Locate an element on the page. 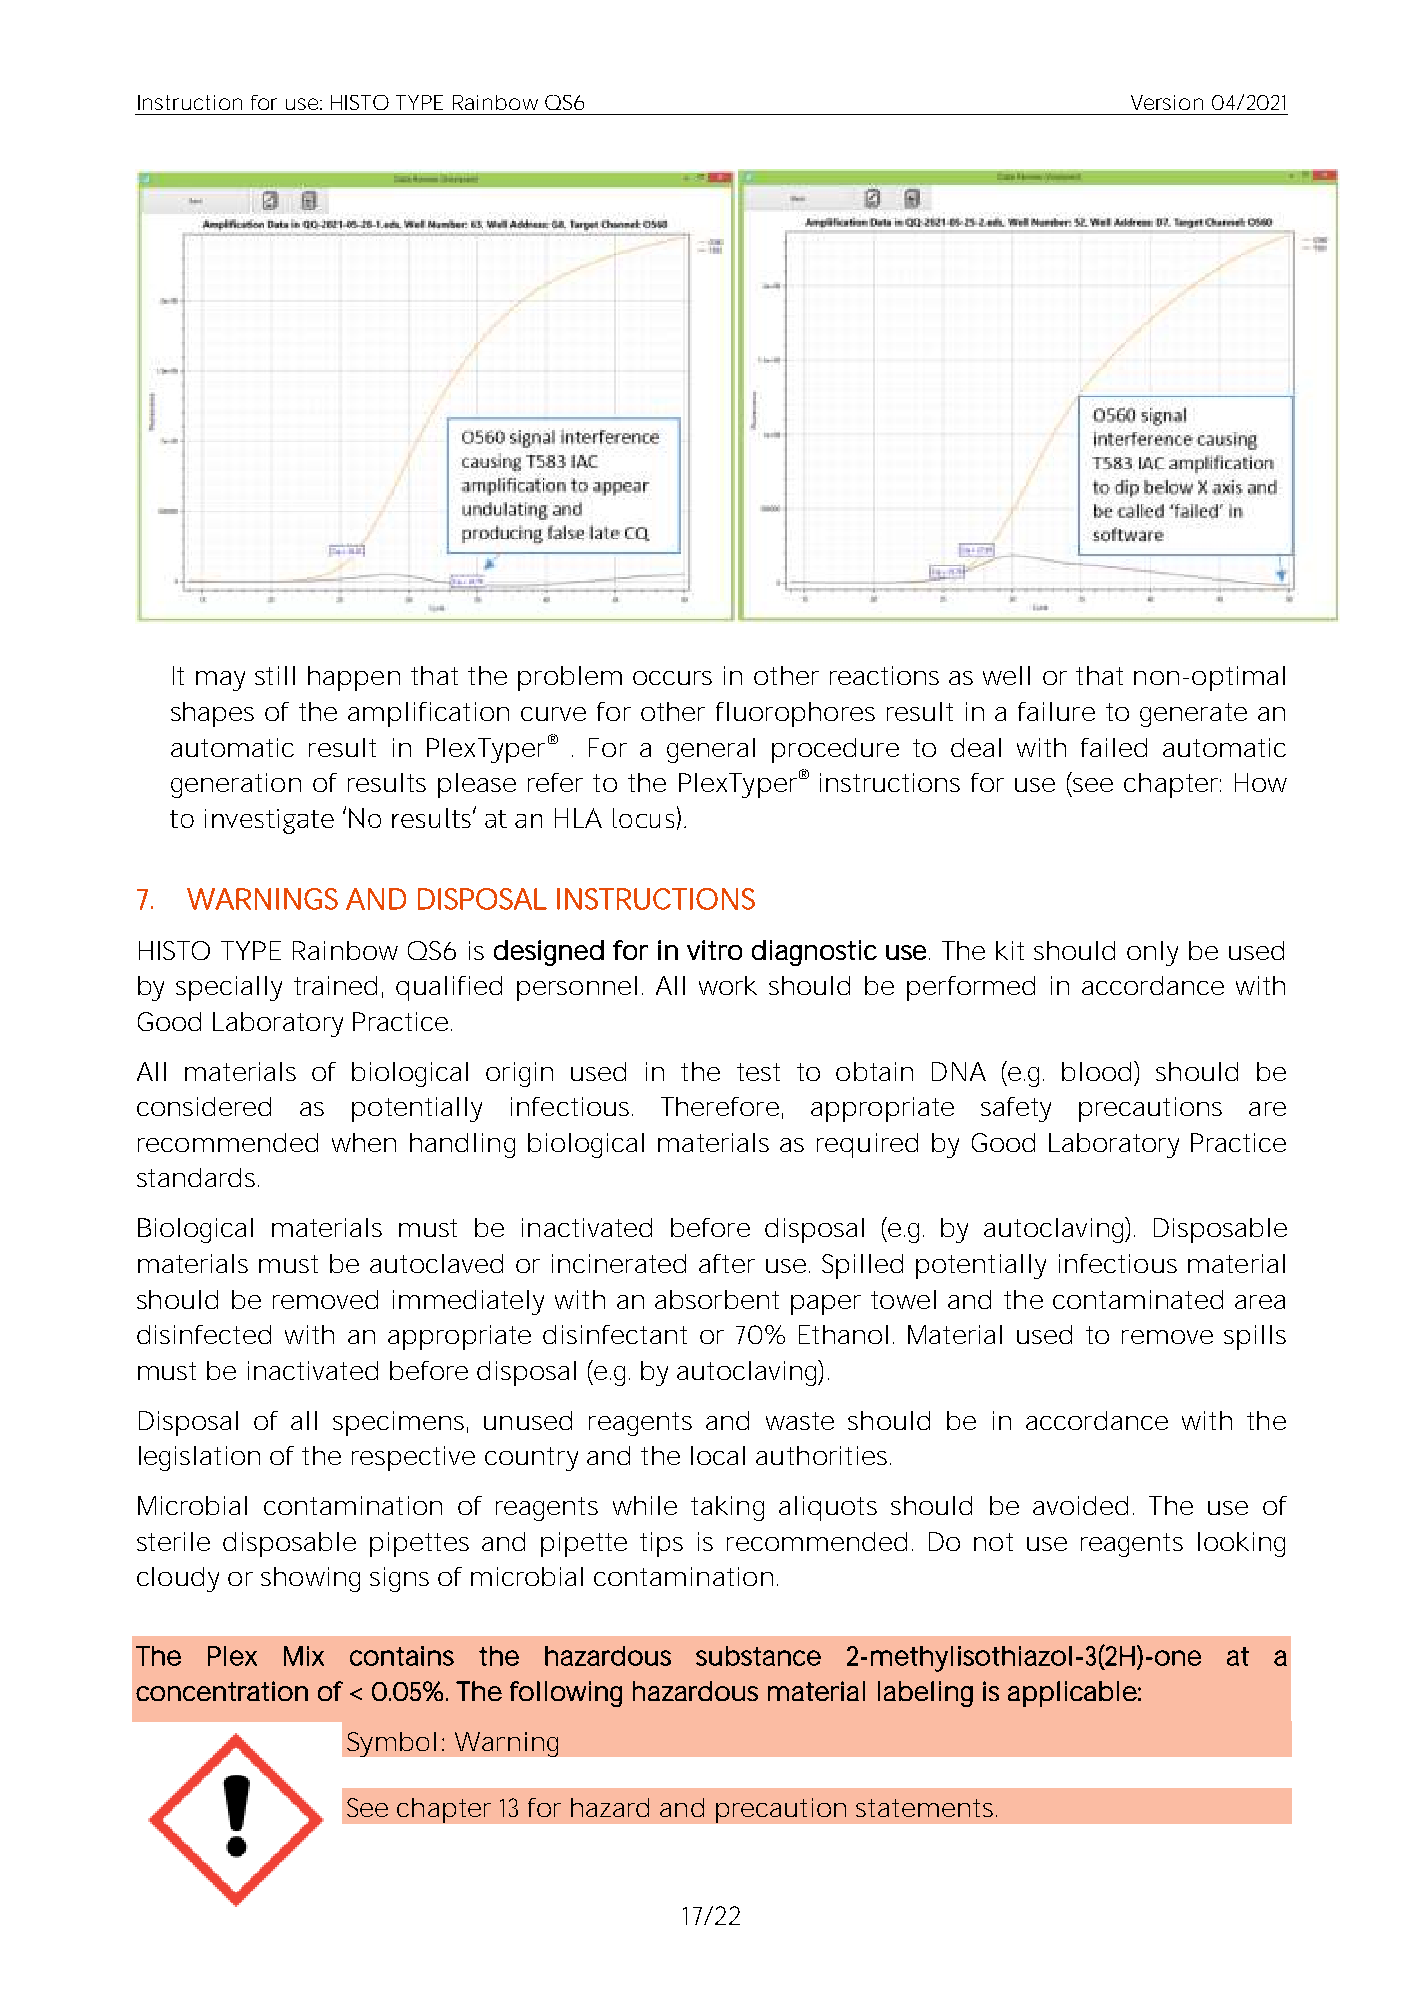 The width and height of the page is (1423, 2013). avoided is located at coordinates (1080, 1505).
